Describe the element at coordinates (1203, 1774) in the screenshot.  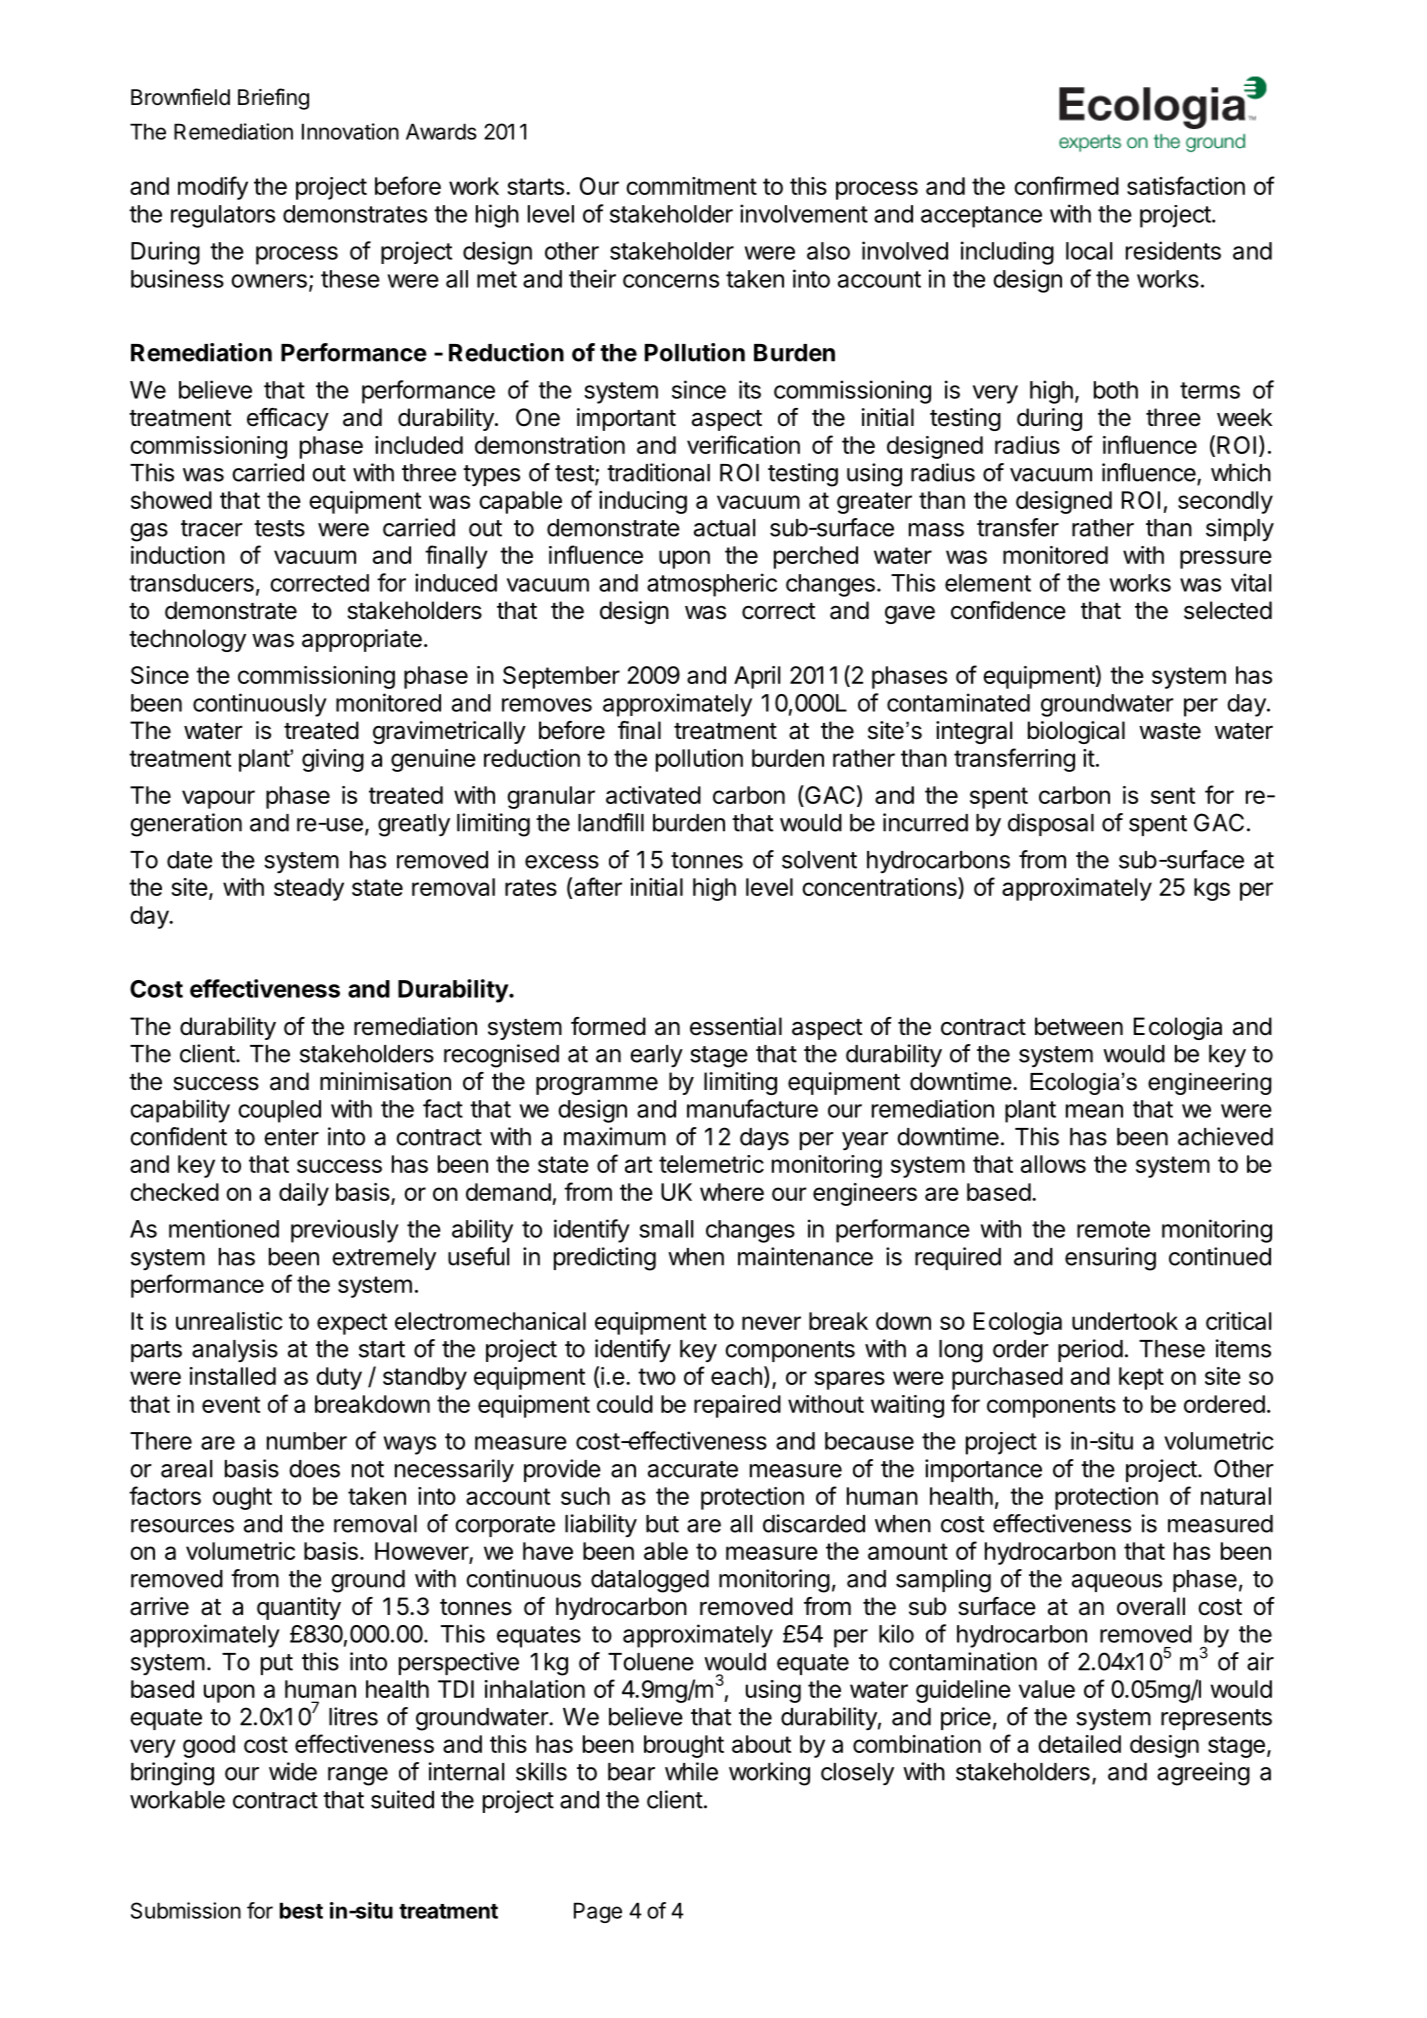
I see `agreeing` at that location.
